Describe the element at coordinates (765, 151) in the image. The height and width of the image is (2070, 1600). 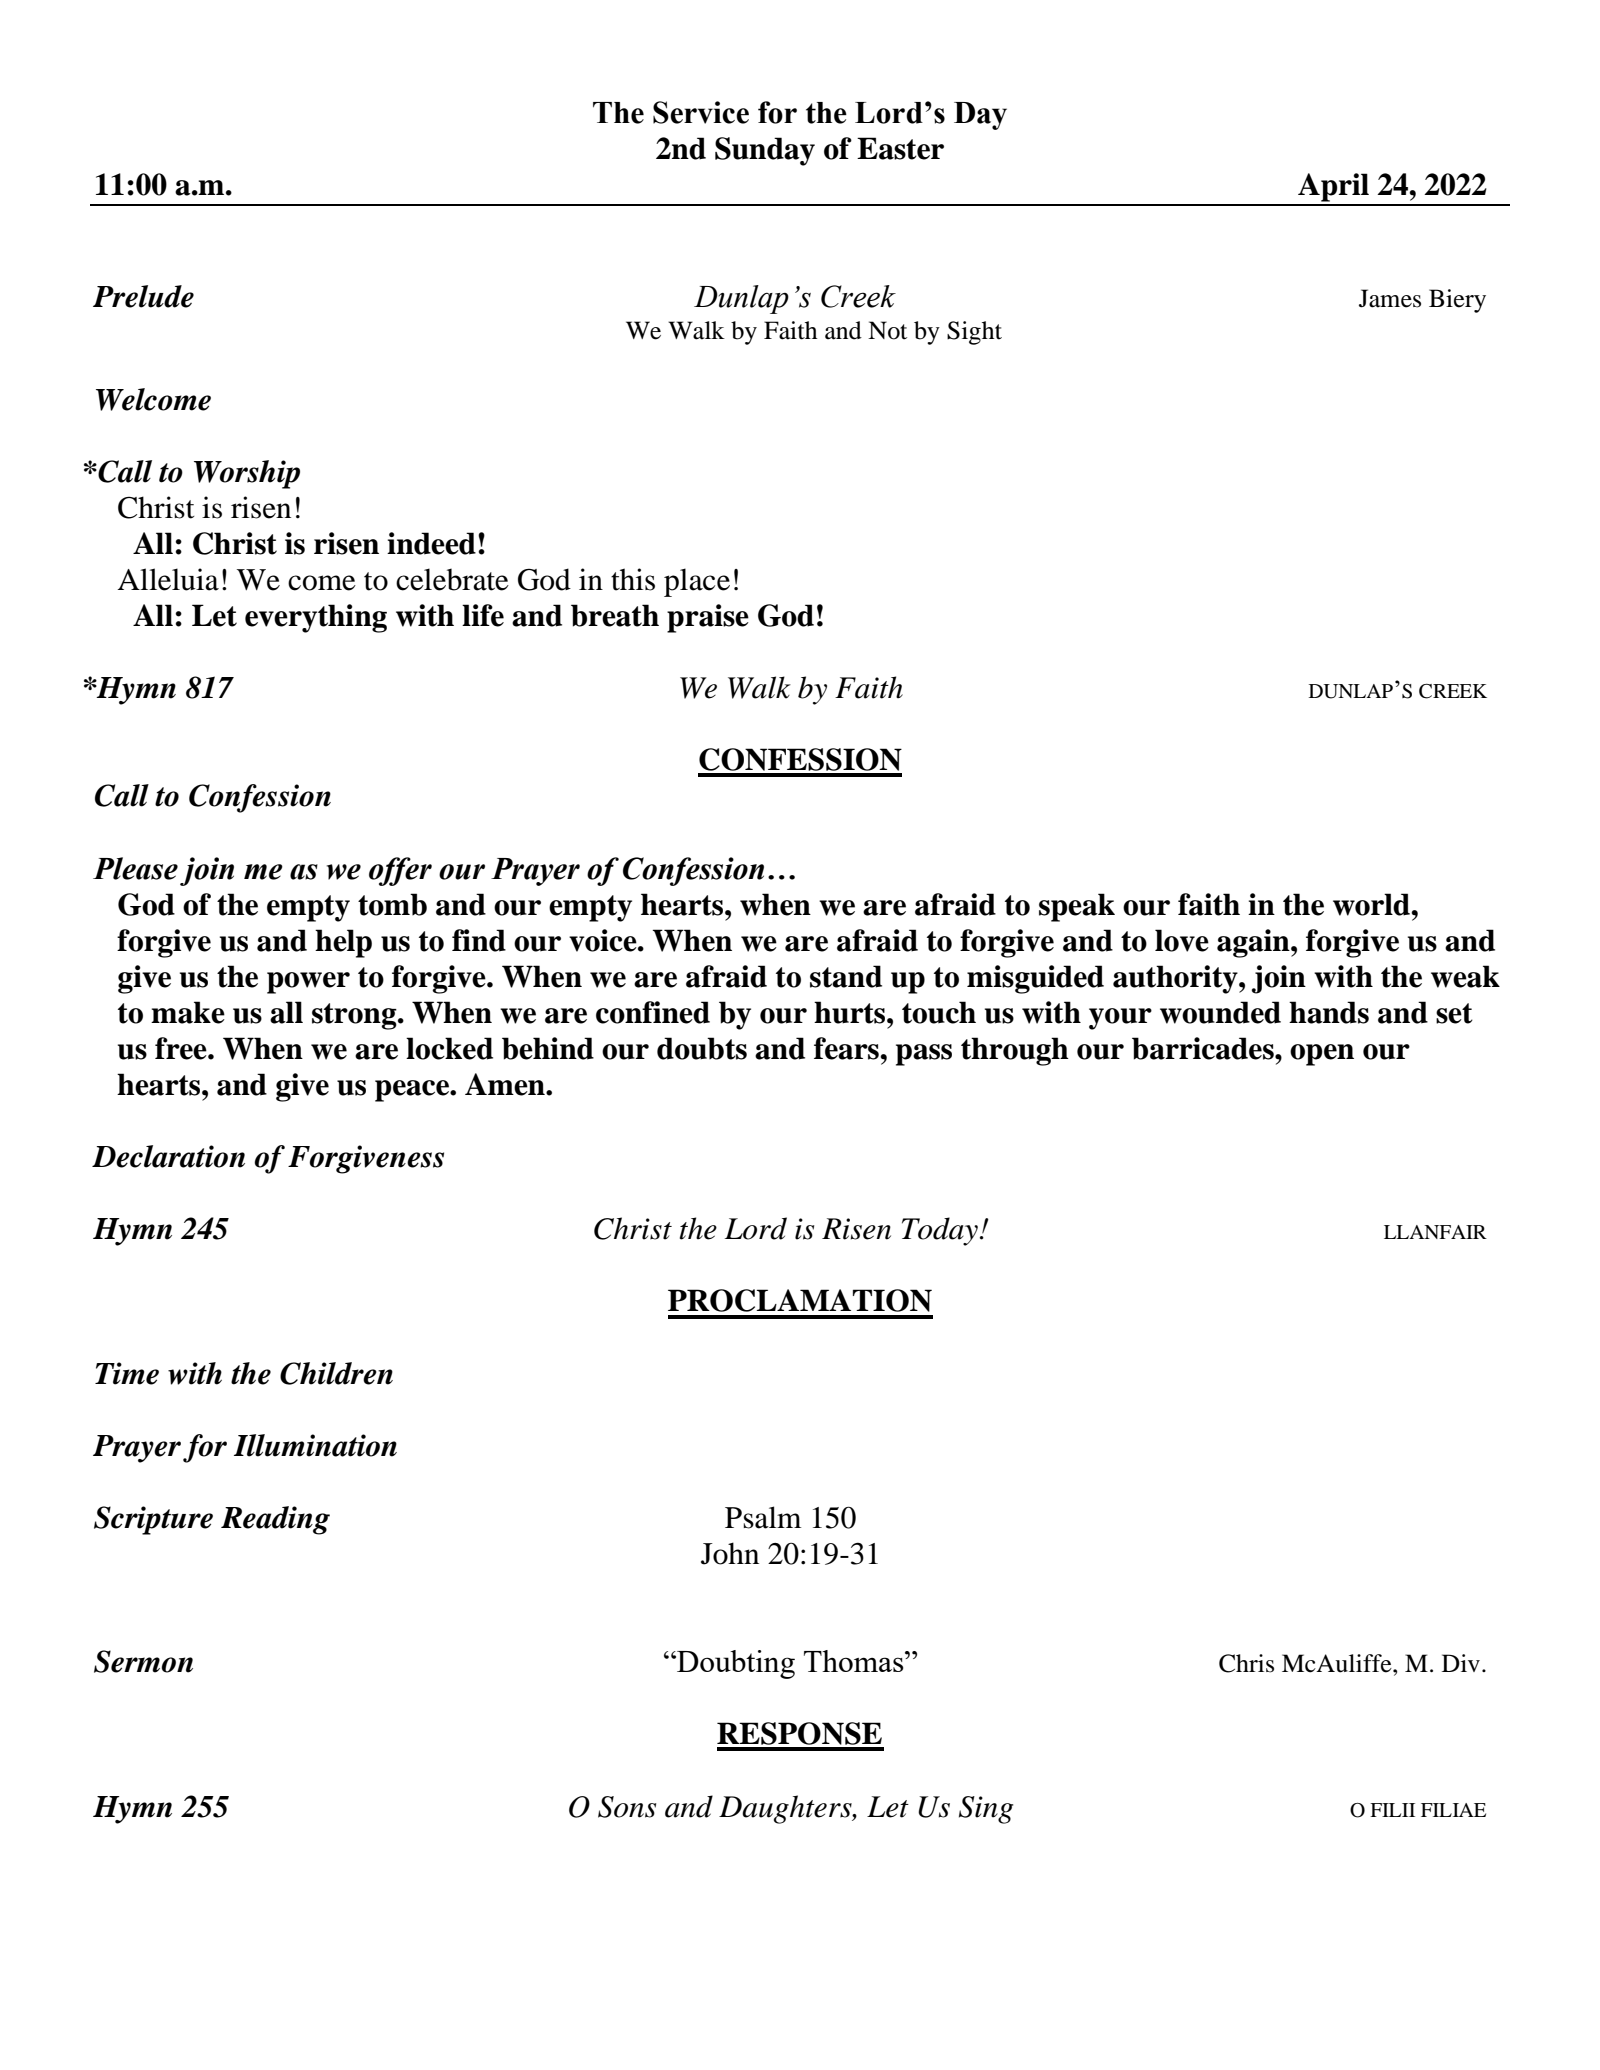
I see `Sunday` at that location.
